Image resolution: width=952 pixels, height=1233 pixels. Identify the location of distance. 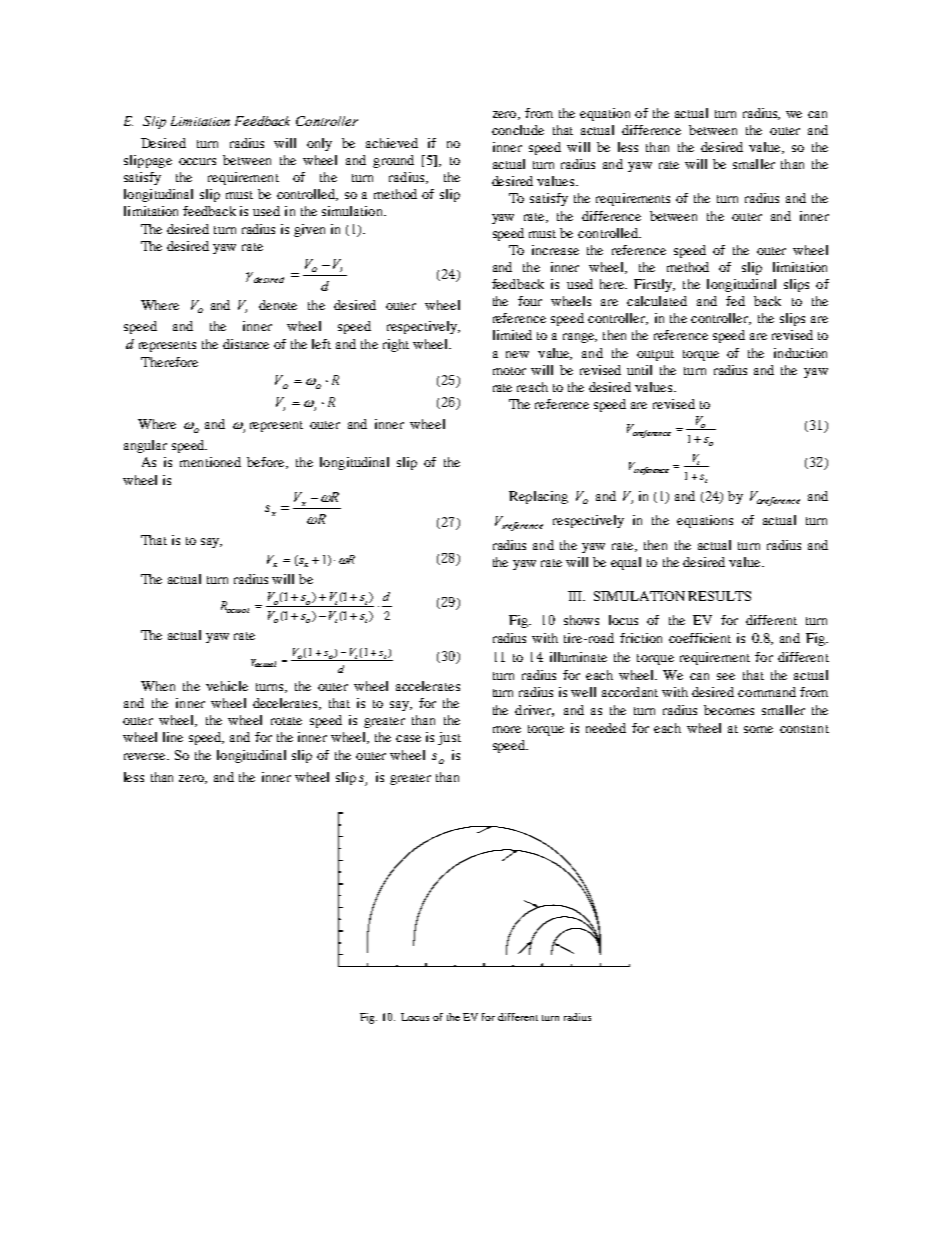
(246, 344).
